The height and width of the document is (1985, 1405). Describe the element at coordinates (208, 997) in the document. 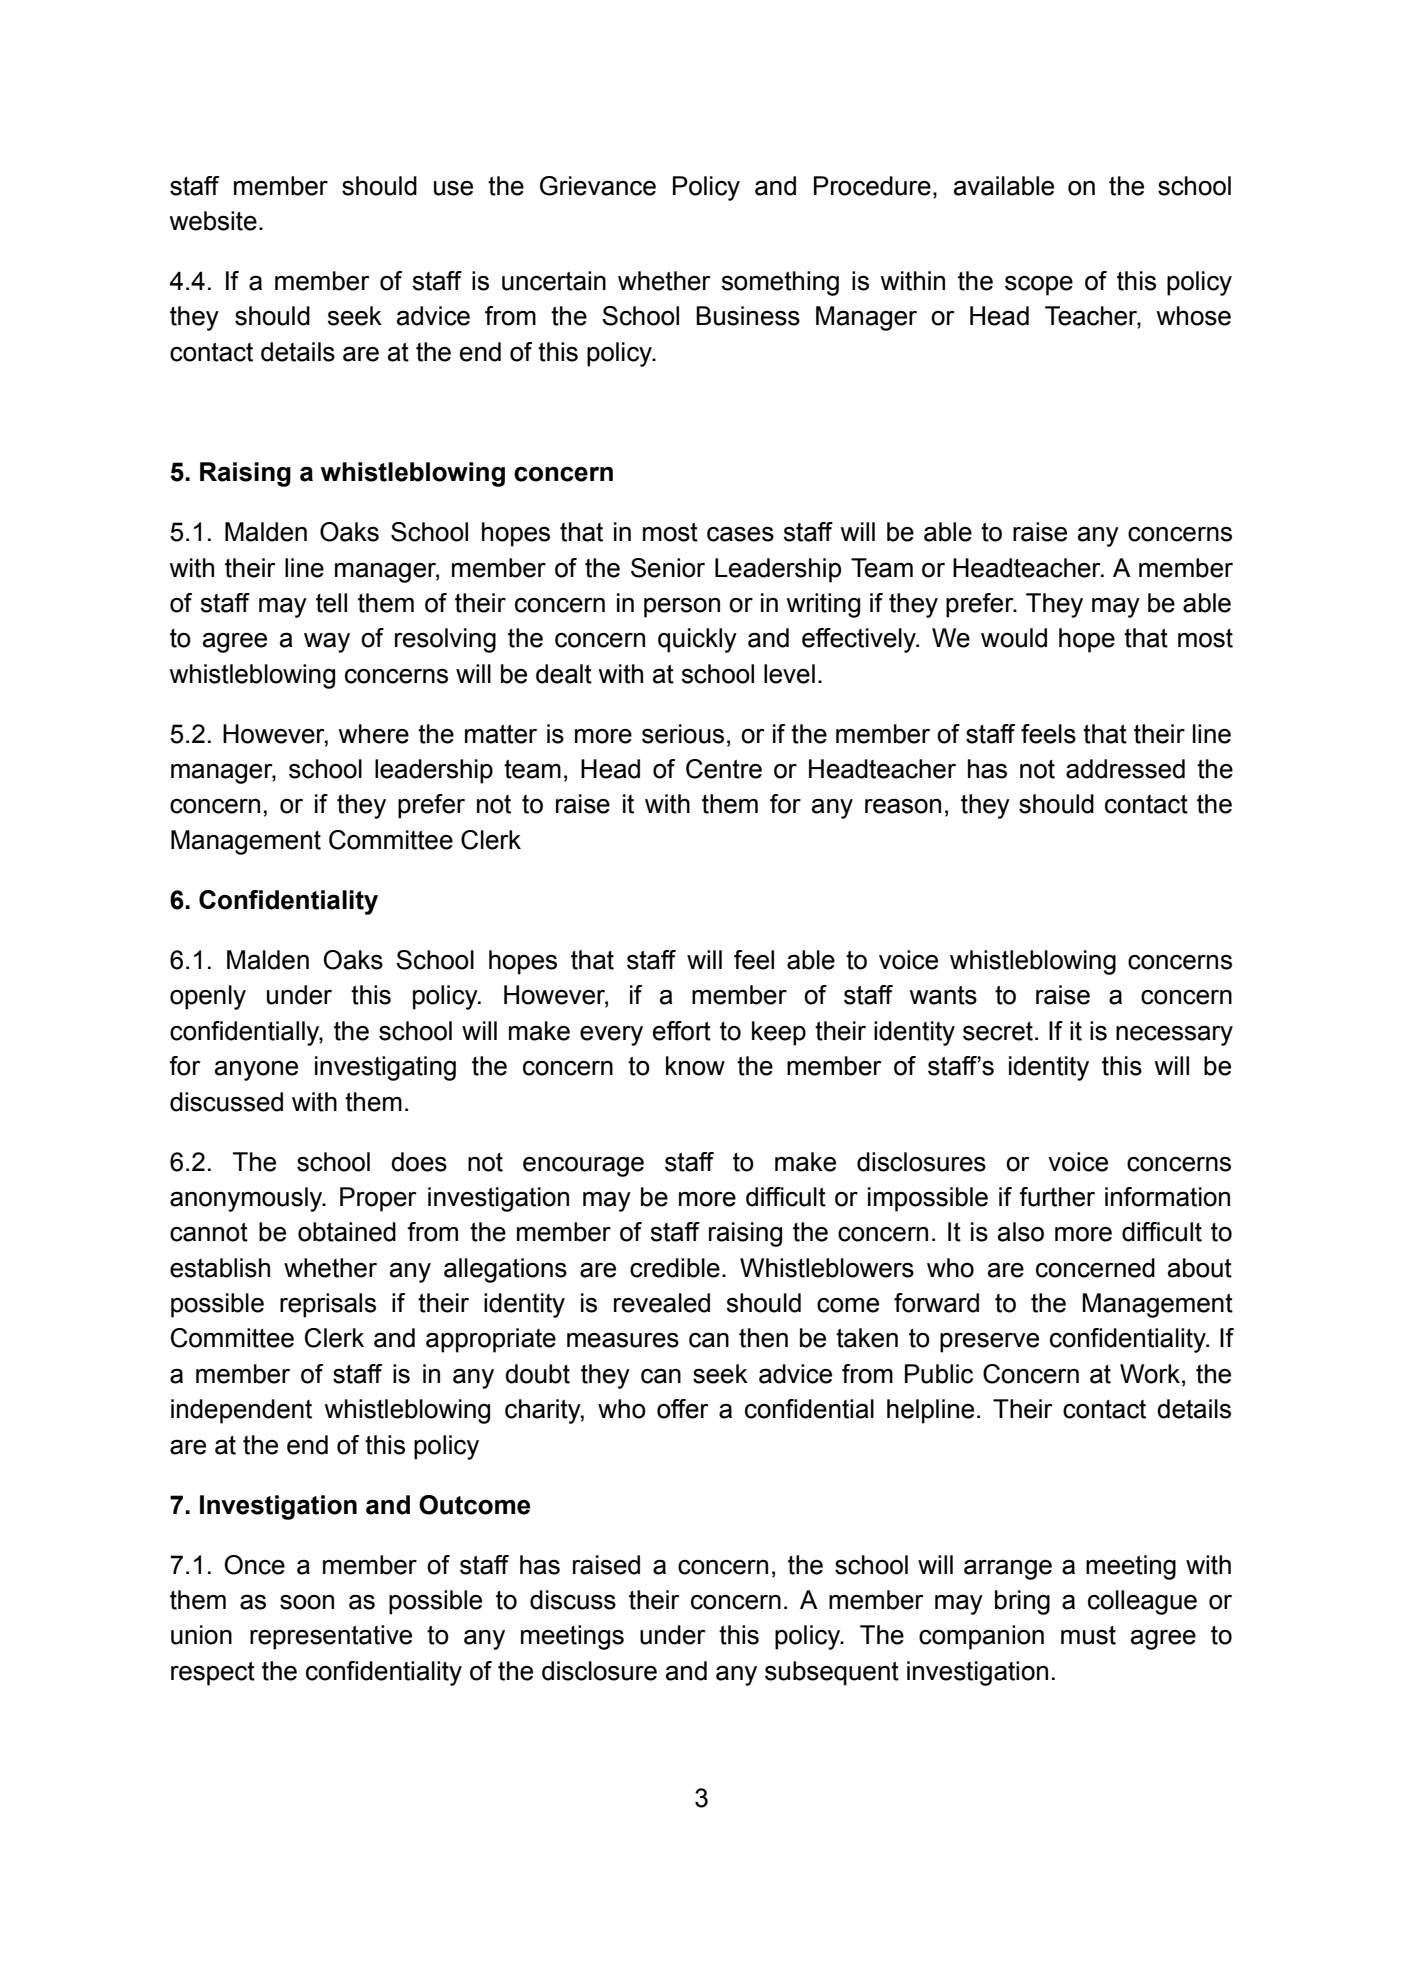

I see `openly` at that location.
